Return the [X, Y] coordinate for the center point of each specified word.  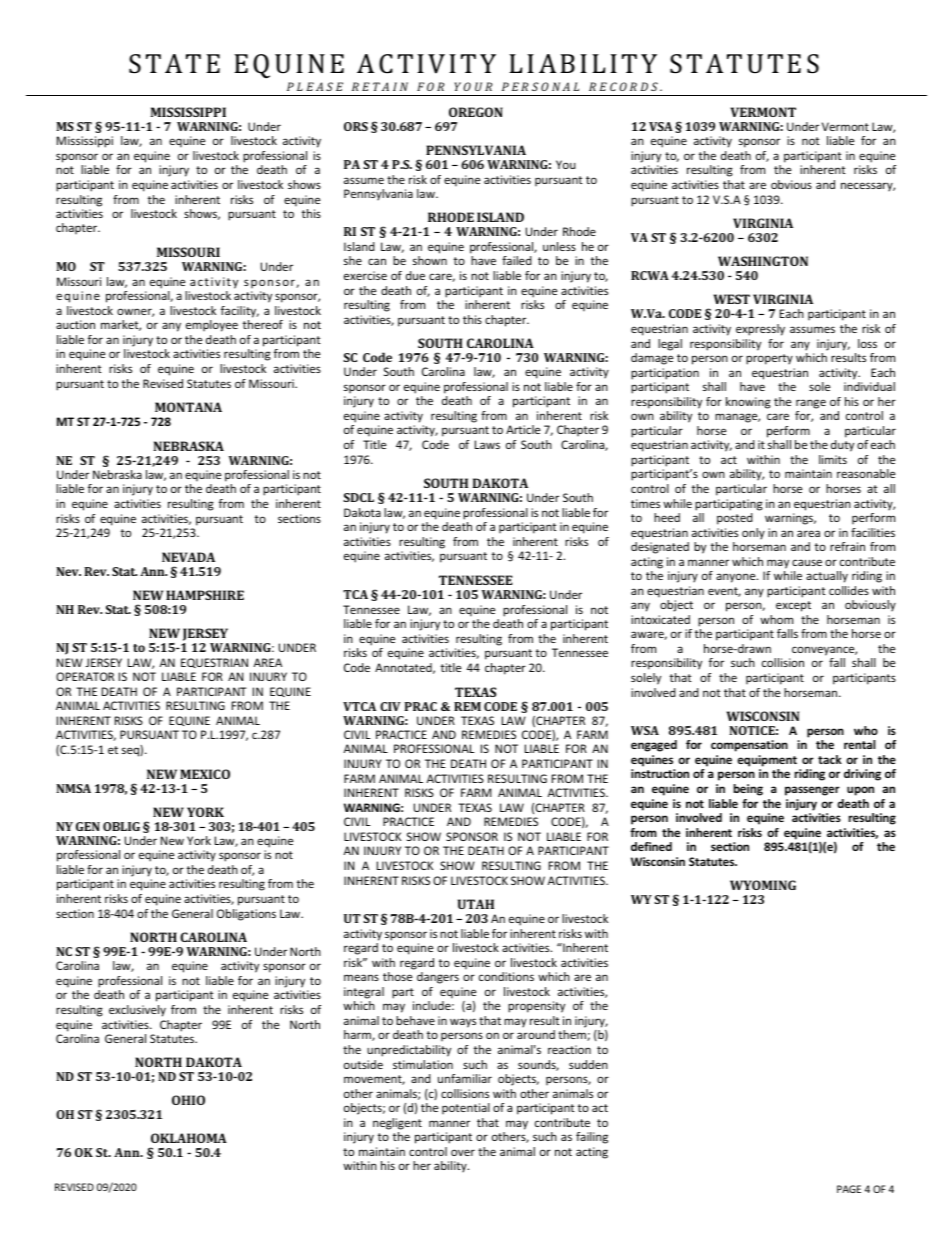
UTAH [476, 904]
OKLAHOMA [189, 1138]
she [353, 260]
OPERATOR [85, 676]
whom [776, 619]
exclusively [137, 1011]
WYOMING [763, 885]
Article [523, 429]
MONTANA [188, 407]
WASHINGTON [763, 261]
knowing [748, 403]
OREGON [476, 112]
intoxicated [660, 619]
